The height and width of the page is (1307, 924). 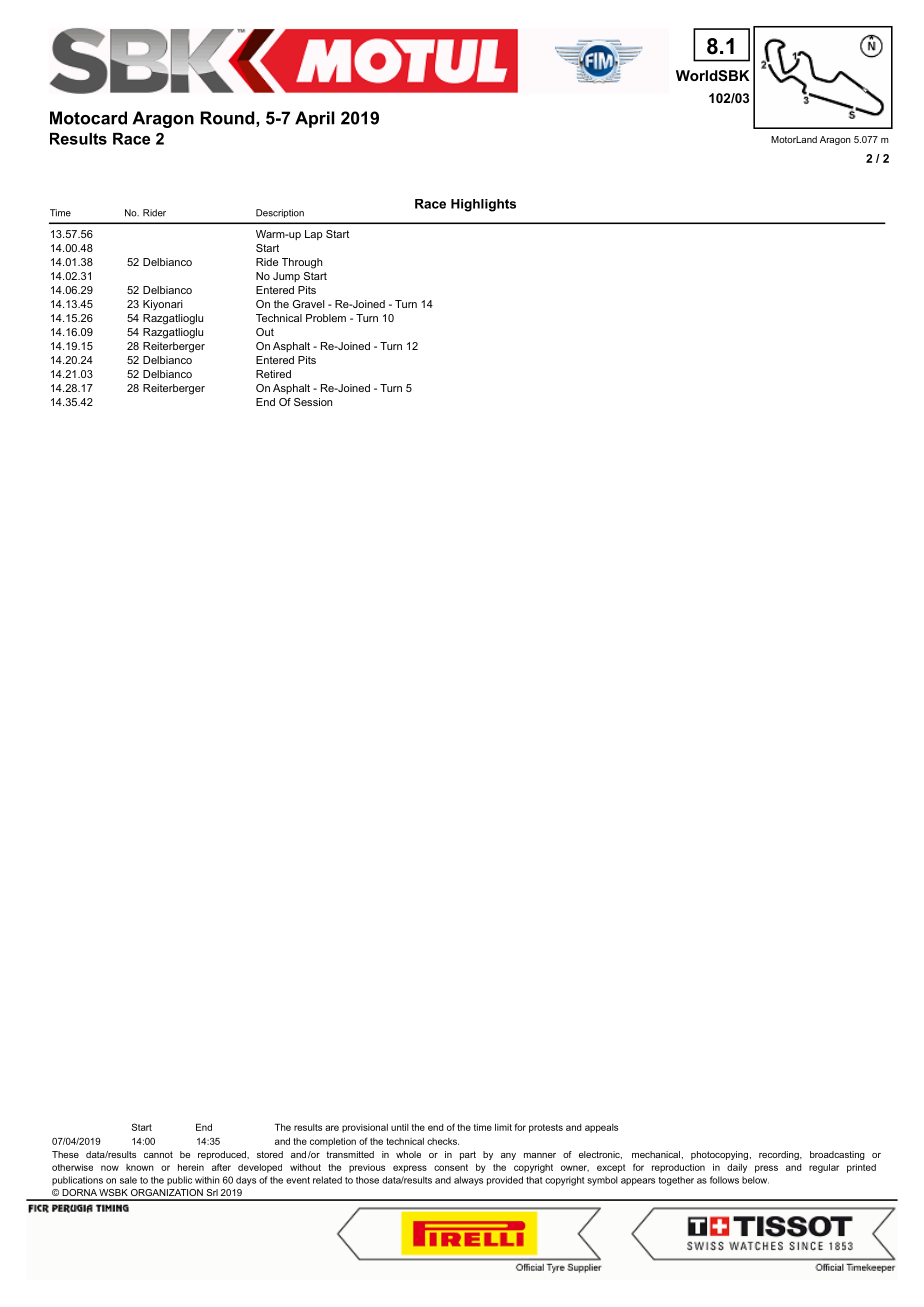 What do you see at coordinates (468, 1155) in the page?
I see `part` at bounding box center [468, 1155].
